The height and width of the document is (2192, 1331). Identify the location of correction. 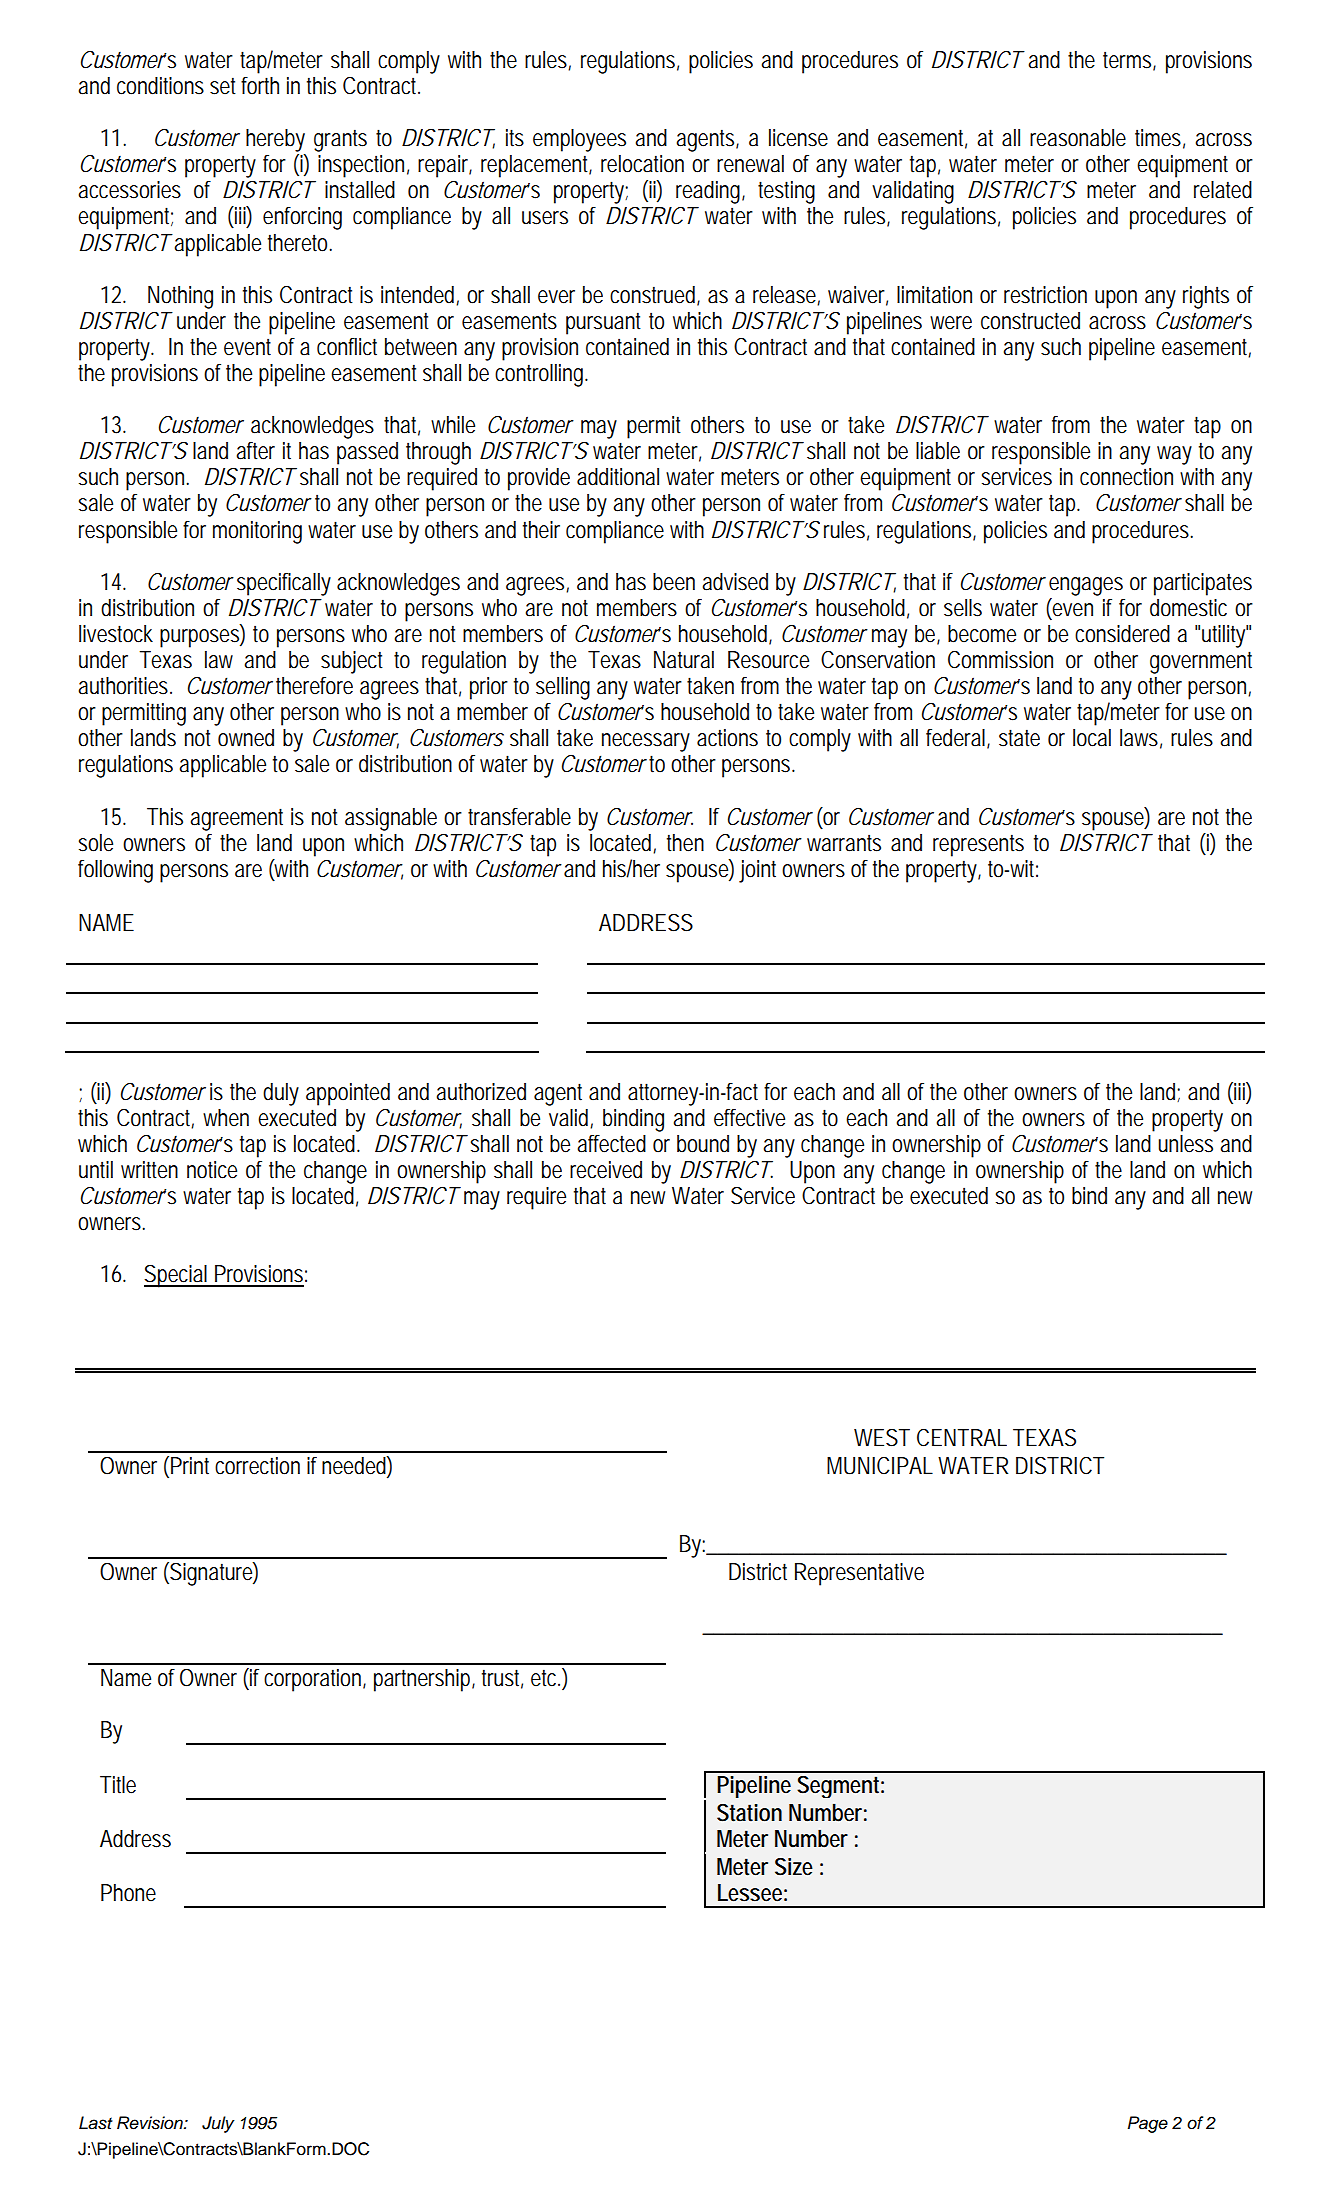
(257, 1466).
